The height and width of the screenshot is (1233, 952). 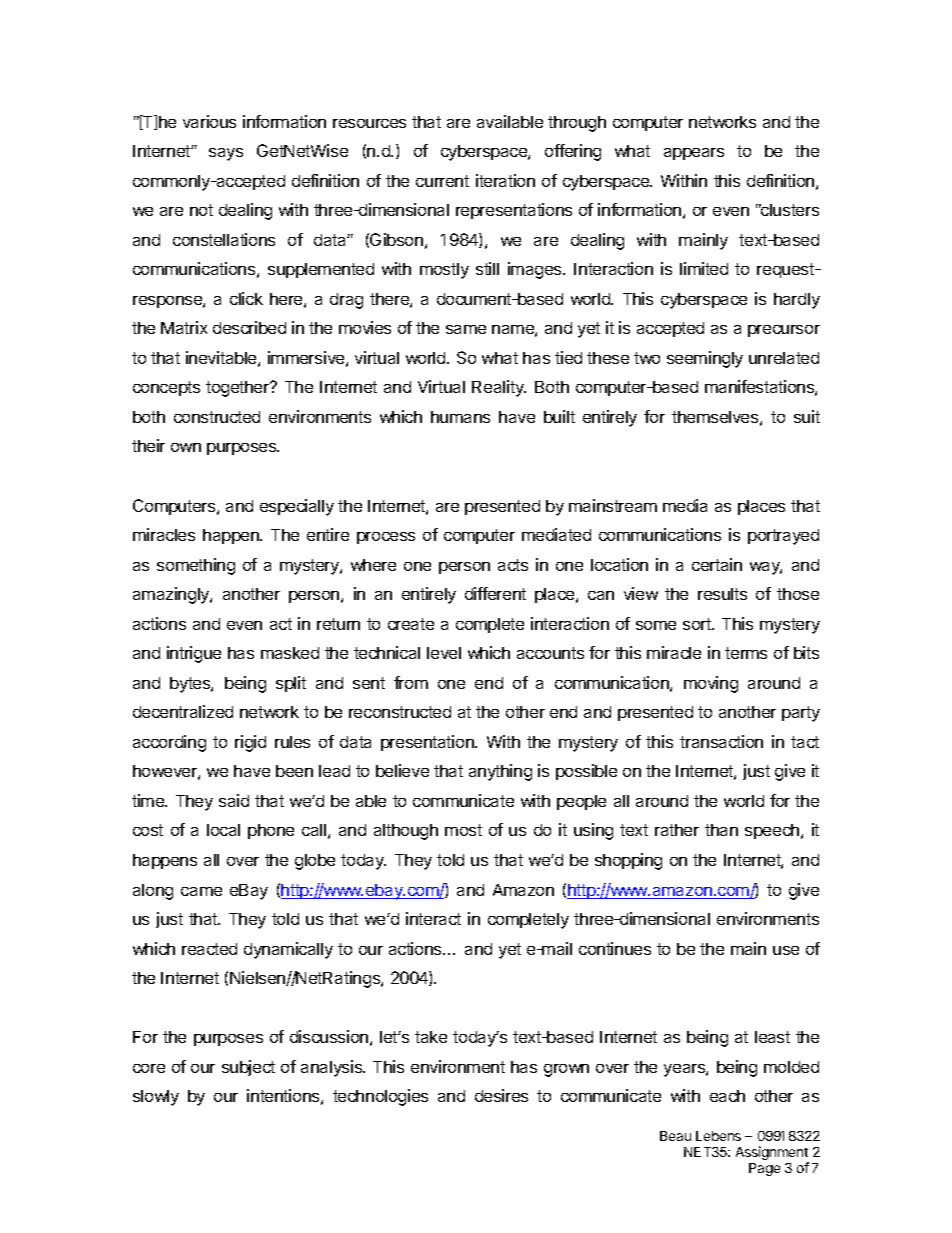 I want to click on terms, so click(x=746, y=653).
